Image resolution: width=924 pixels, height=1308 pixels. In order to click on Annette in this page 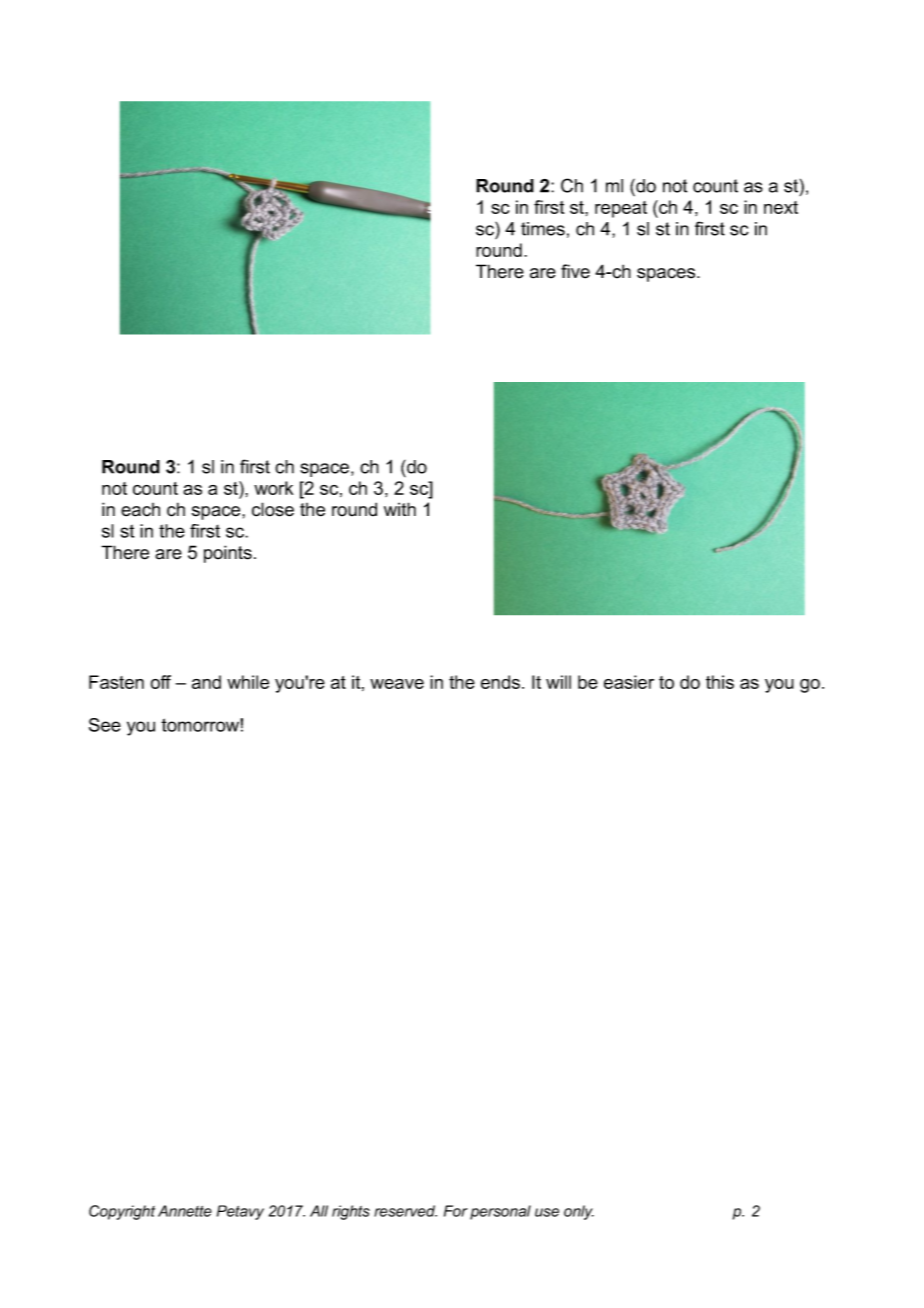, I will do `click(185, 1211)`.
